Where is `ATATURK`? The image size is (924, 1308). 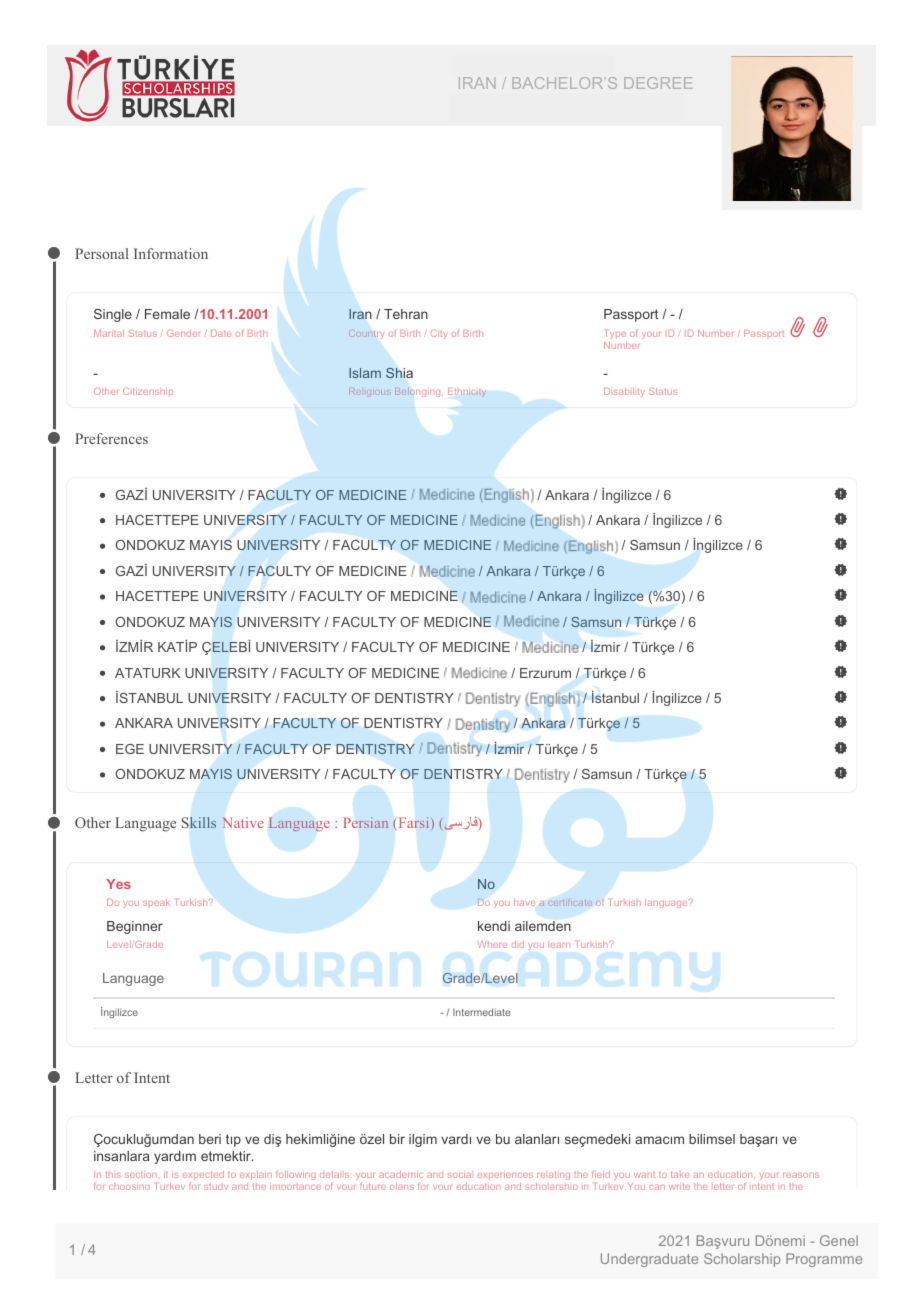 ATATURK is located at coordinates (147, 673).
